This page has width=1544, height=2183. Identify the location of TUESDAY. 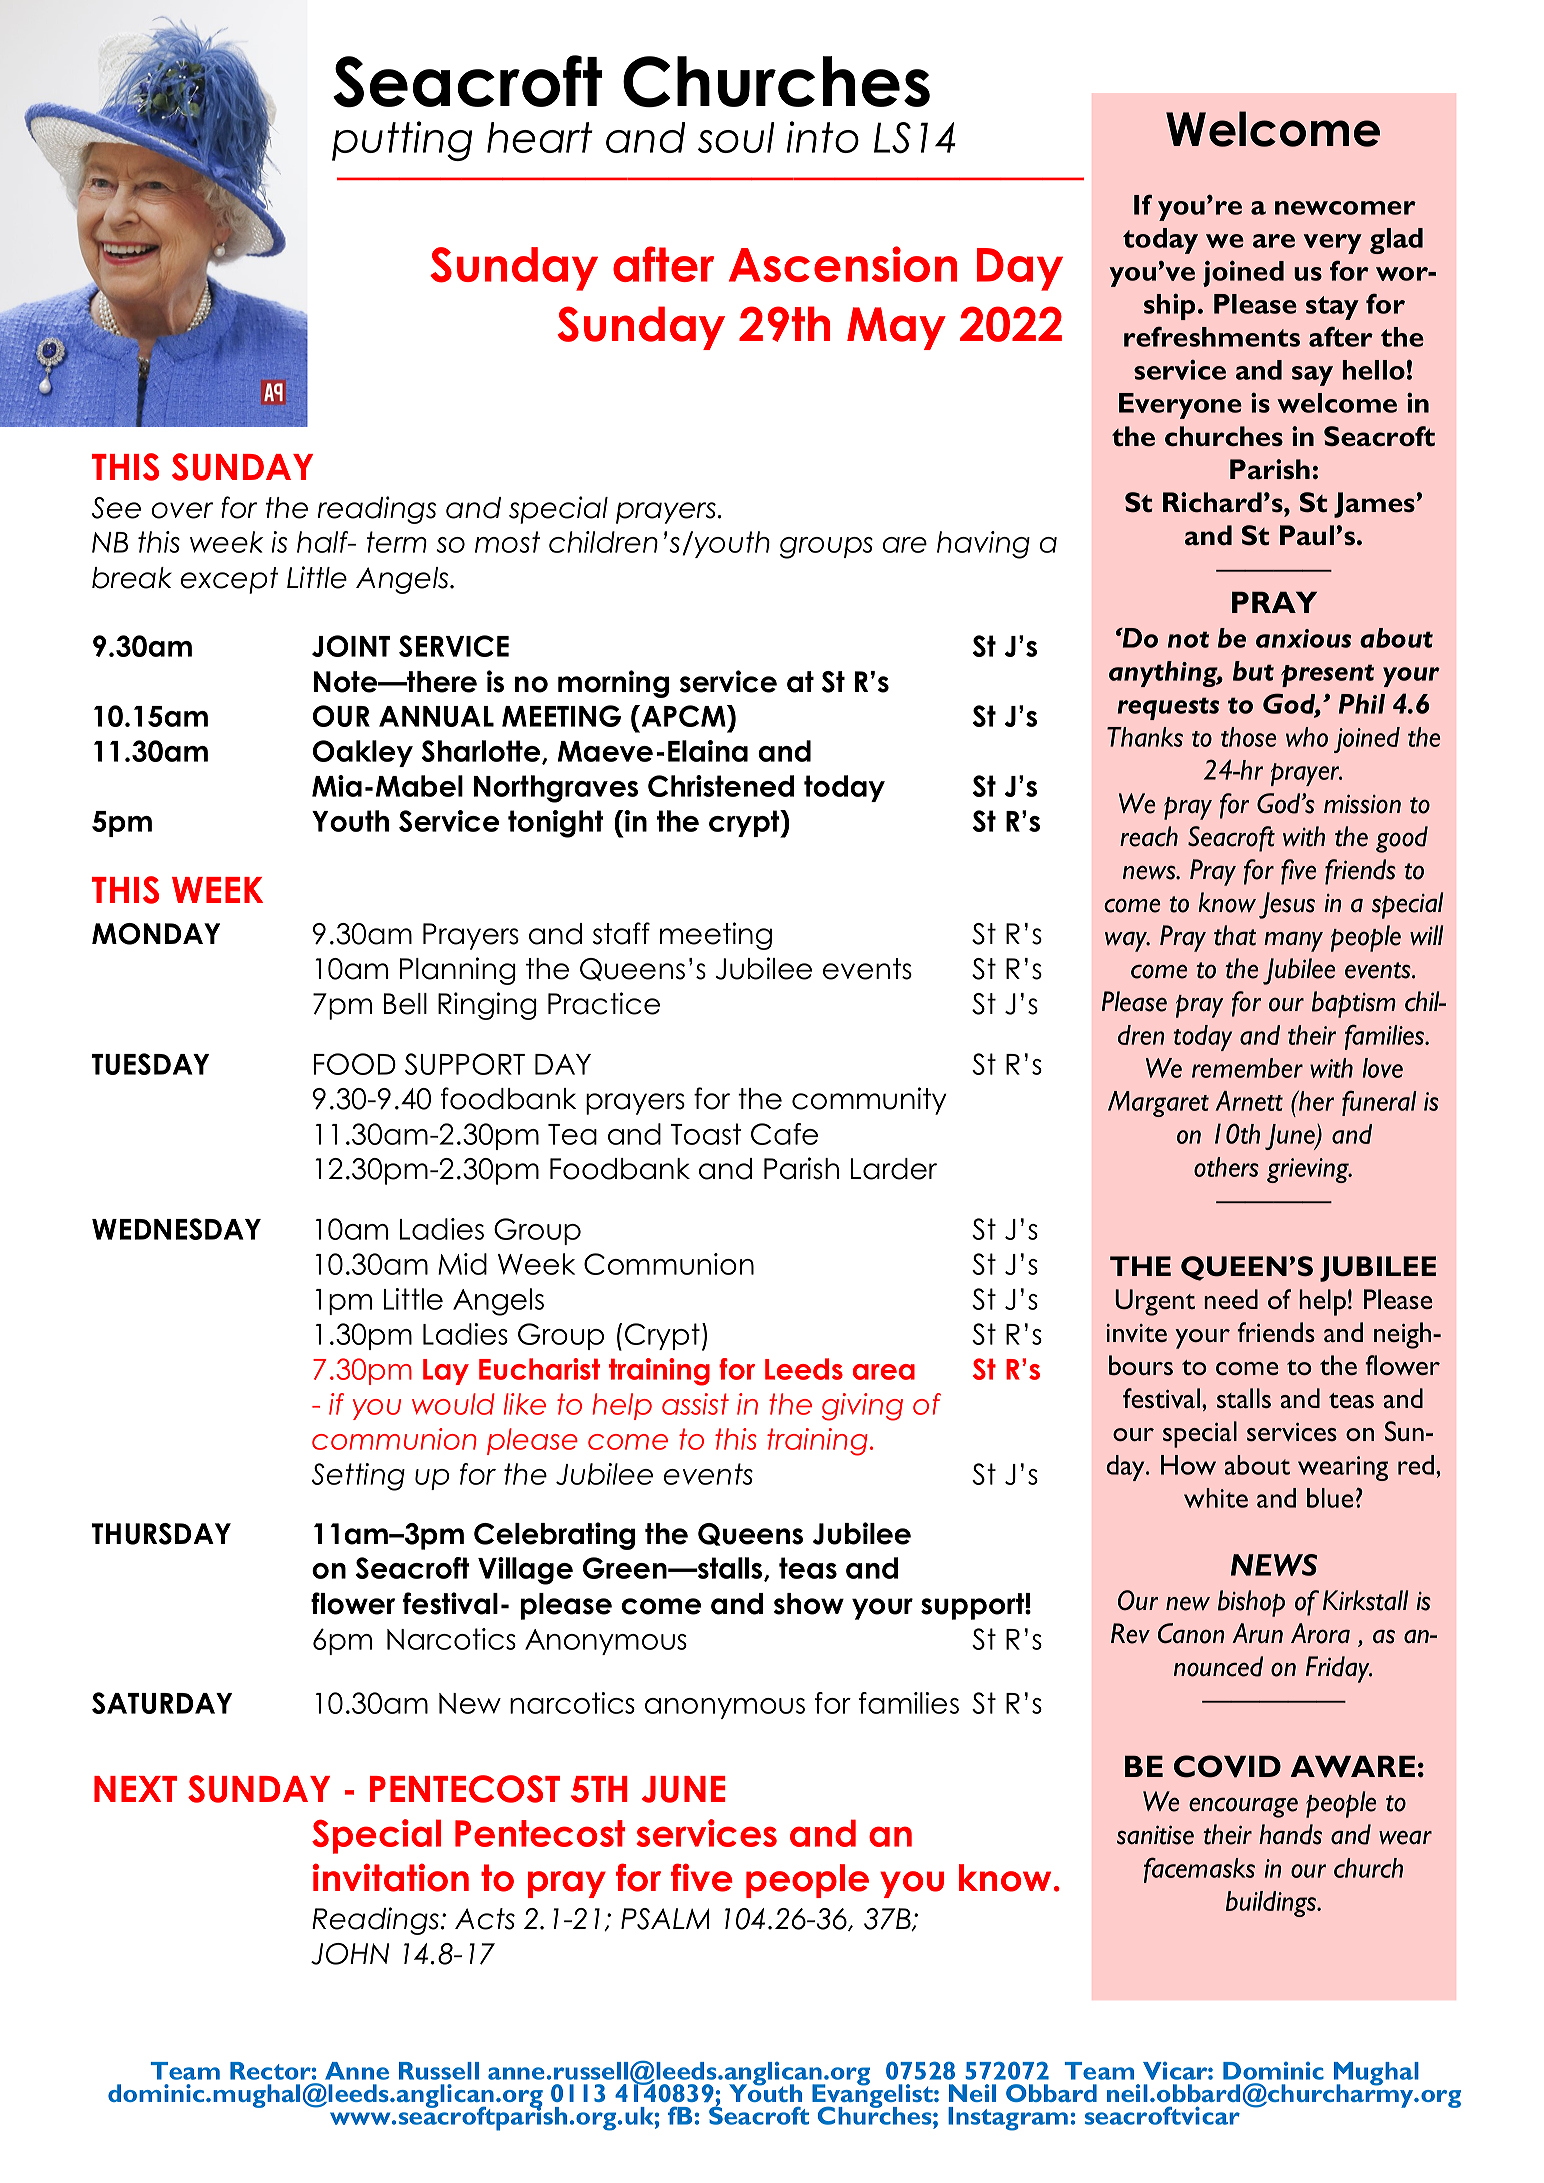
(150, 1064).
